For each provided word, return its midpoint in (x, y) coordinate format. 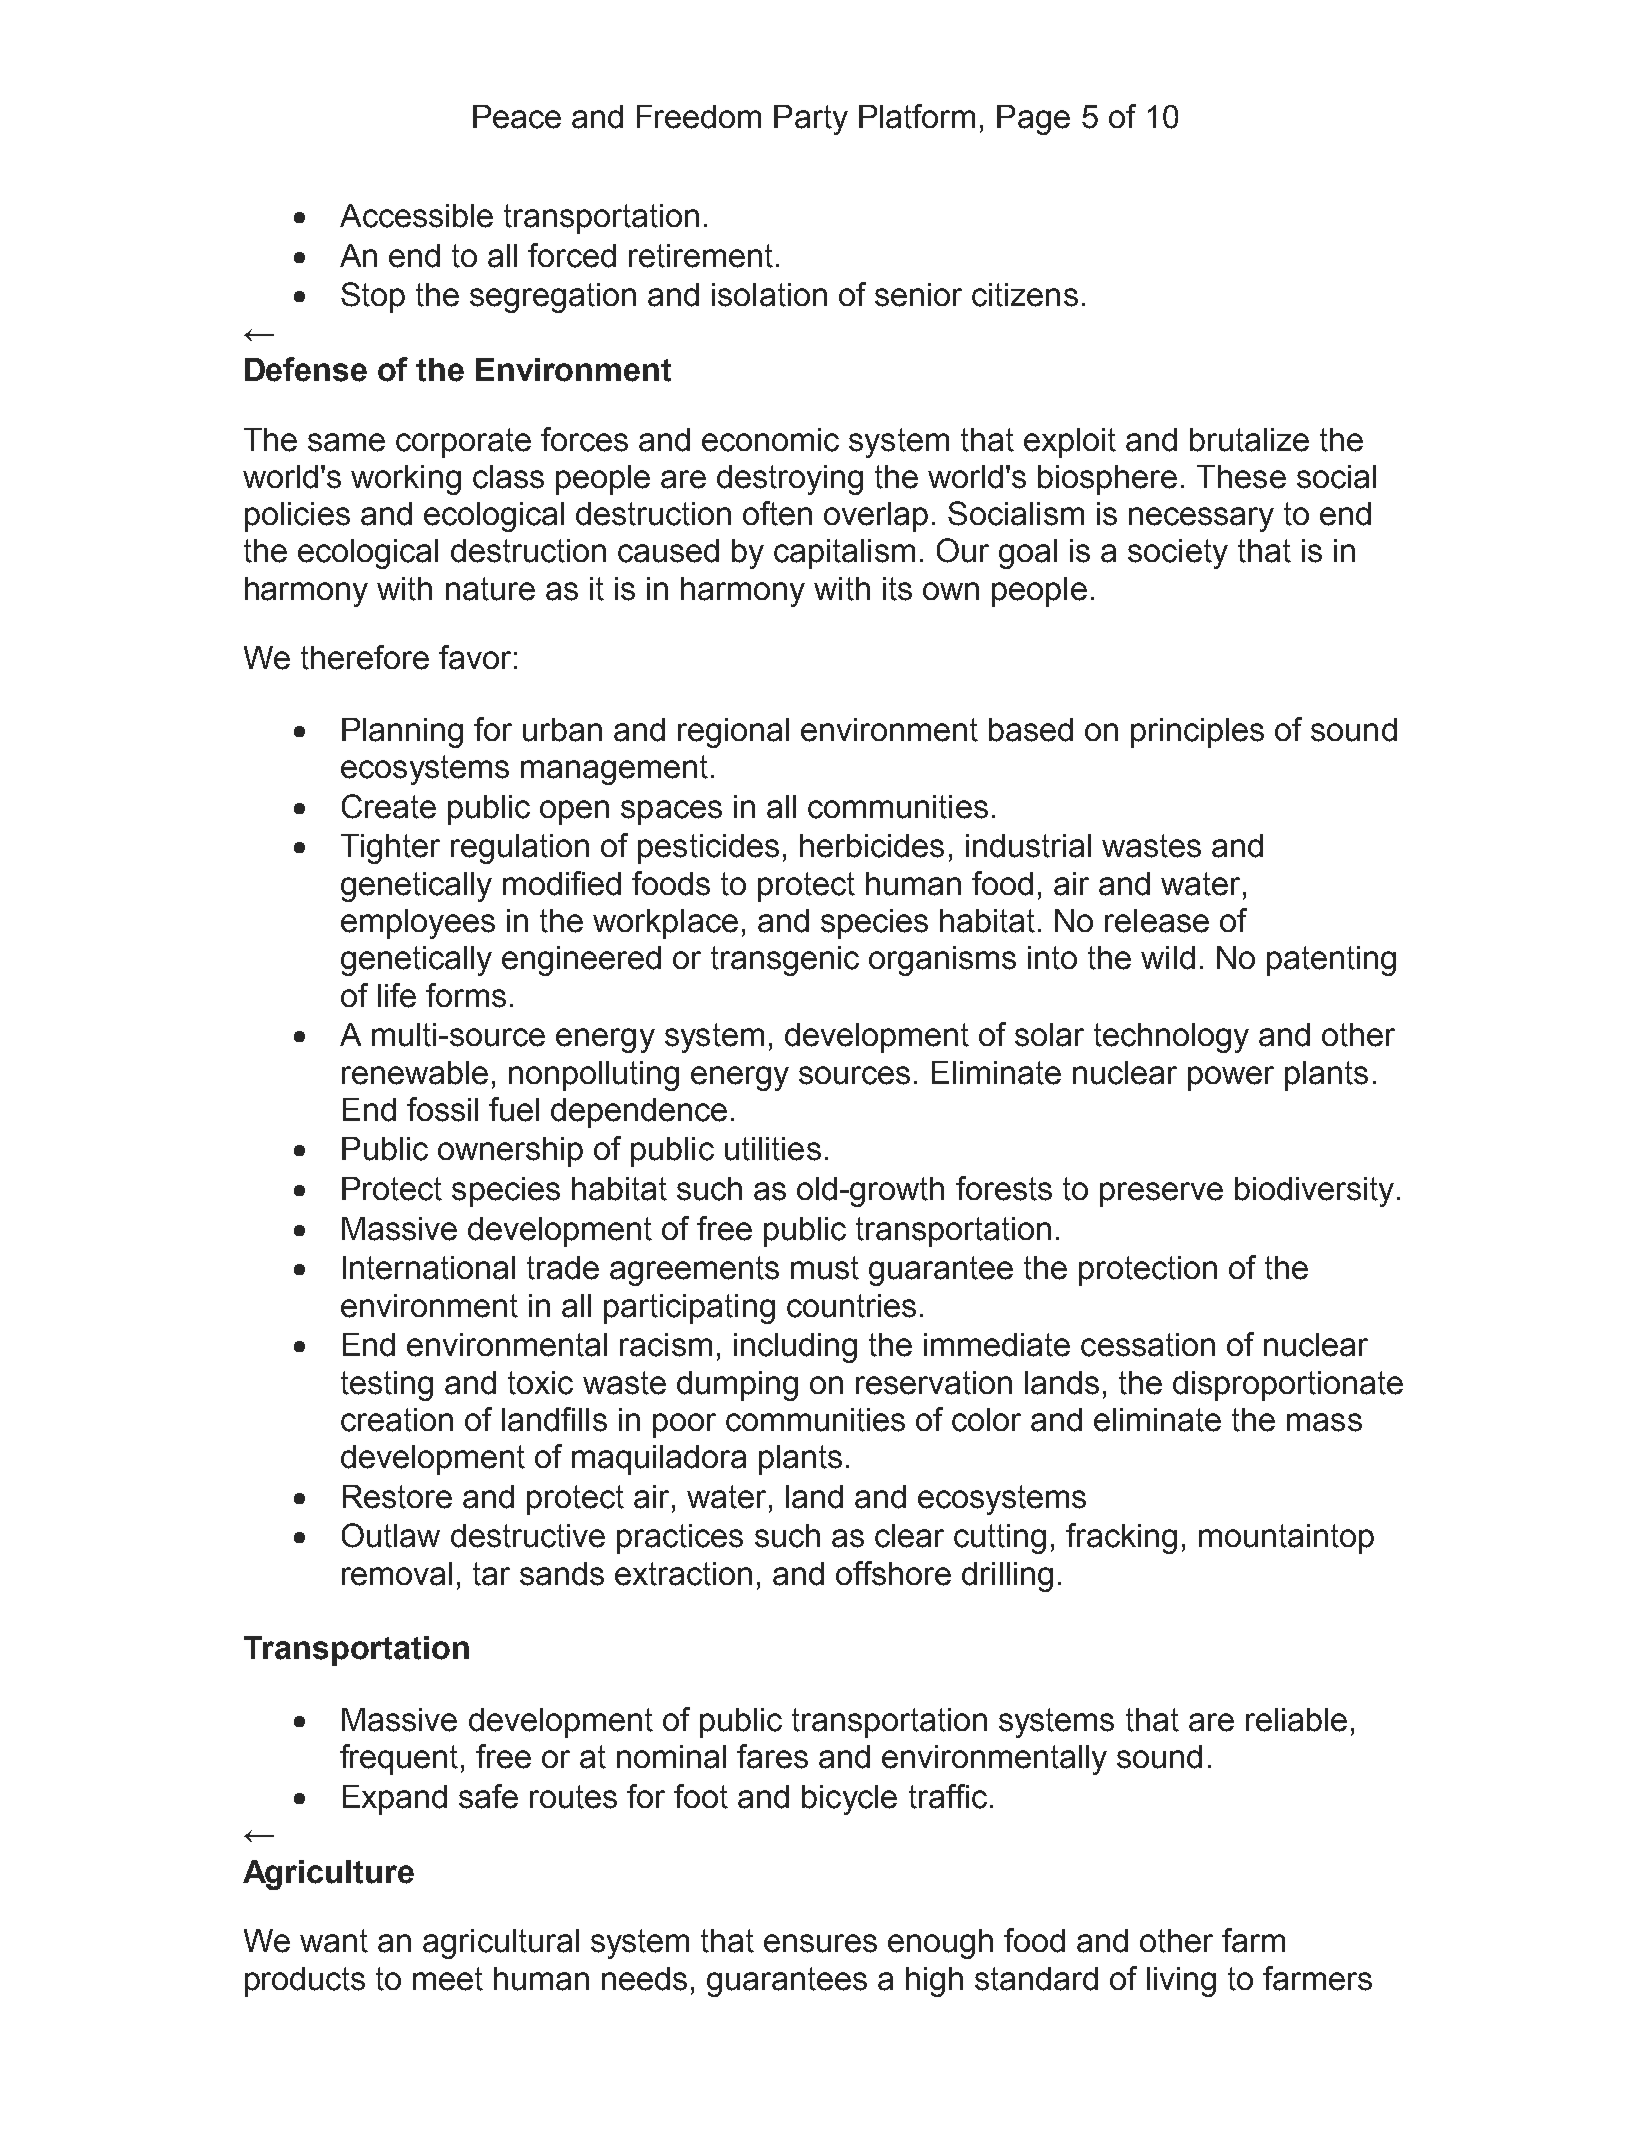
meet (448, 1979)
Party (811, 120)
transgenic (785, 961)
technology (1171, 1038)
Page (1033, 120)
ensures (820, 1943)
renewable (415, 1073)
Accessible (416, 216)
